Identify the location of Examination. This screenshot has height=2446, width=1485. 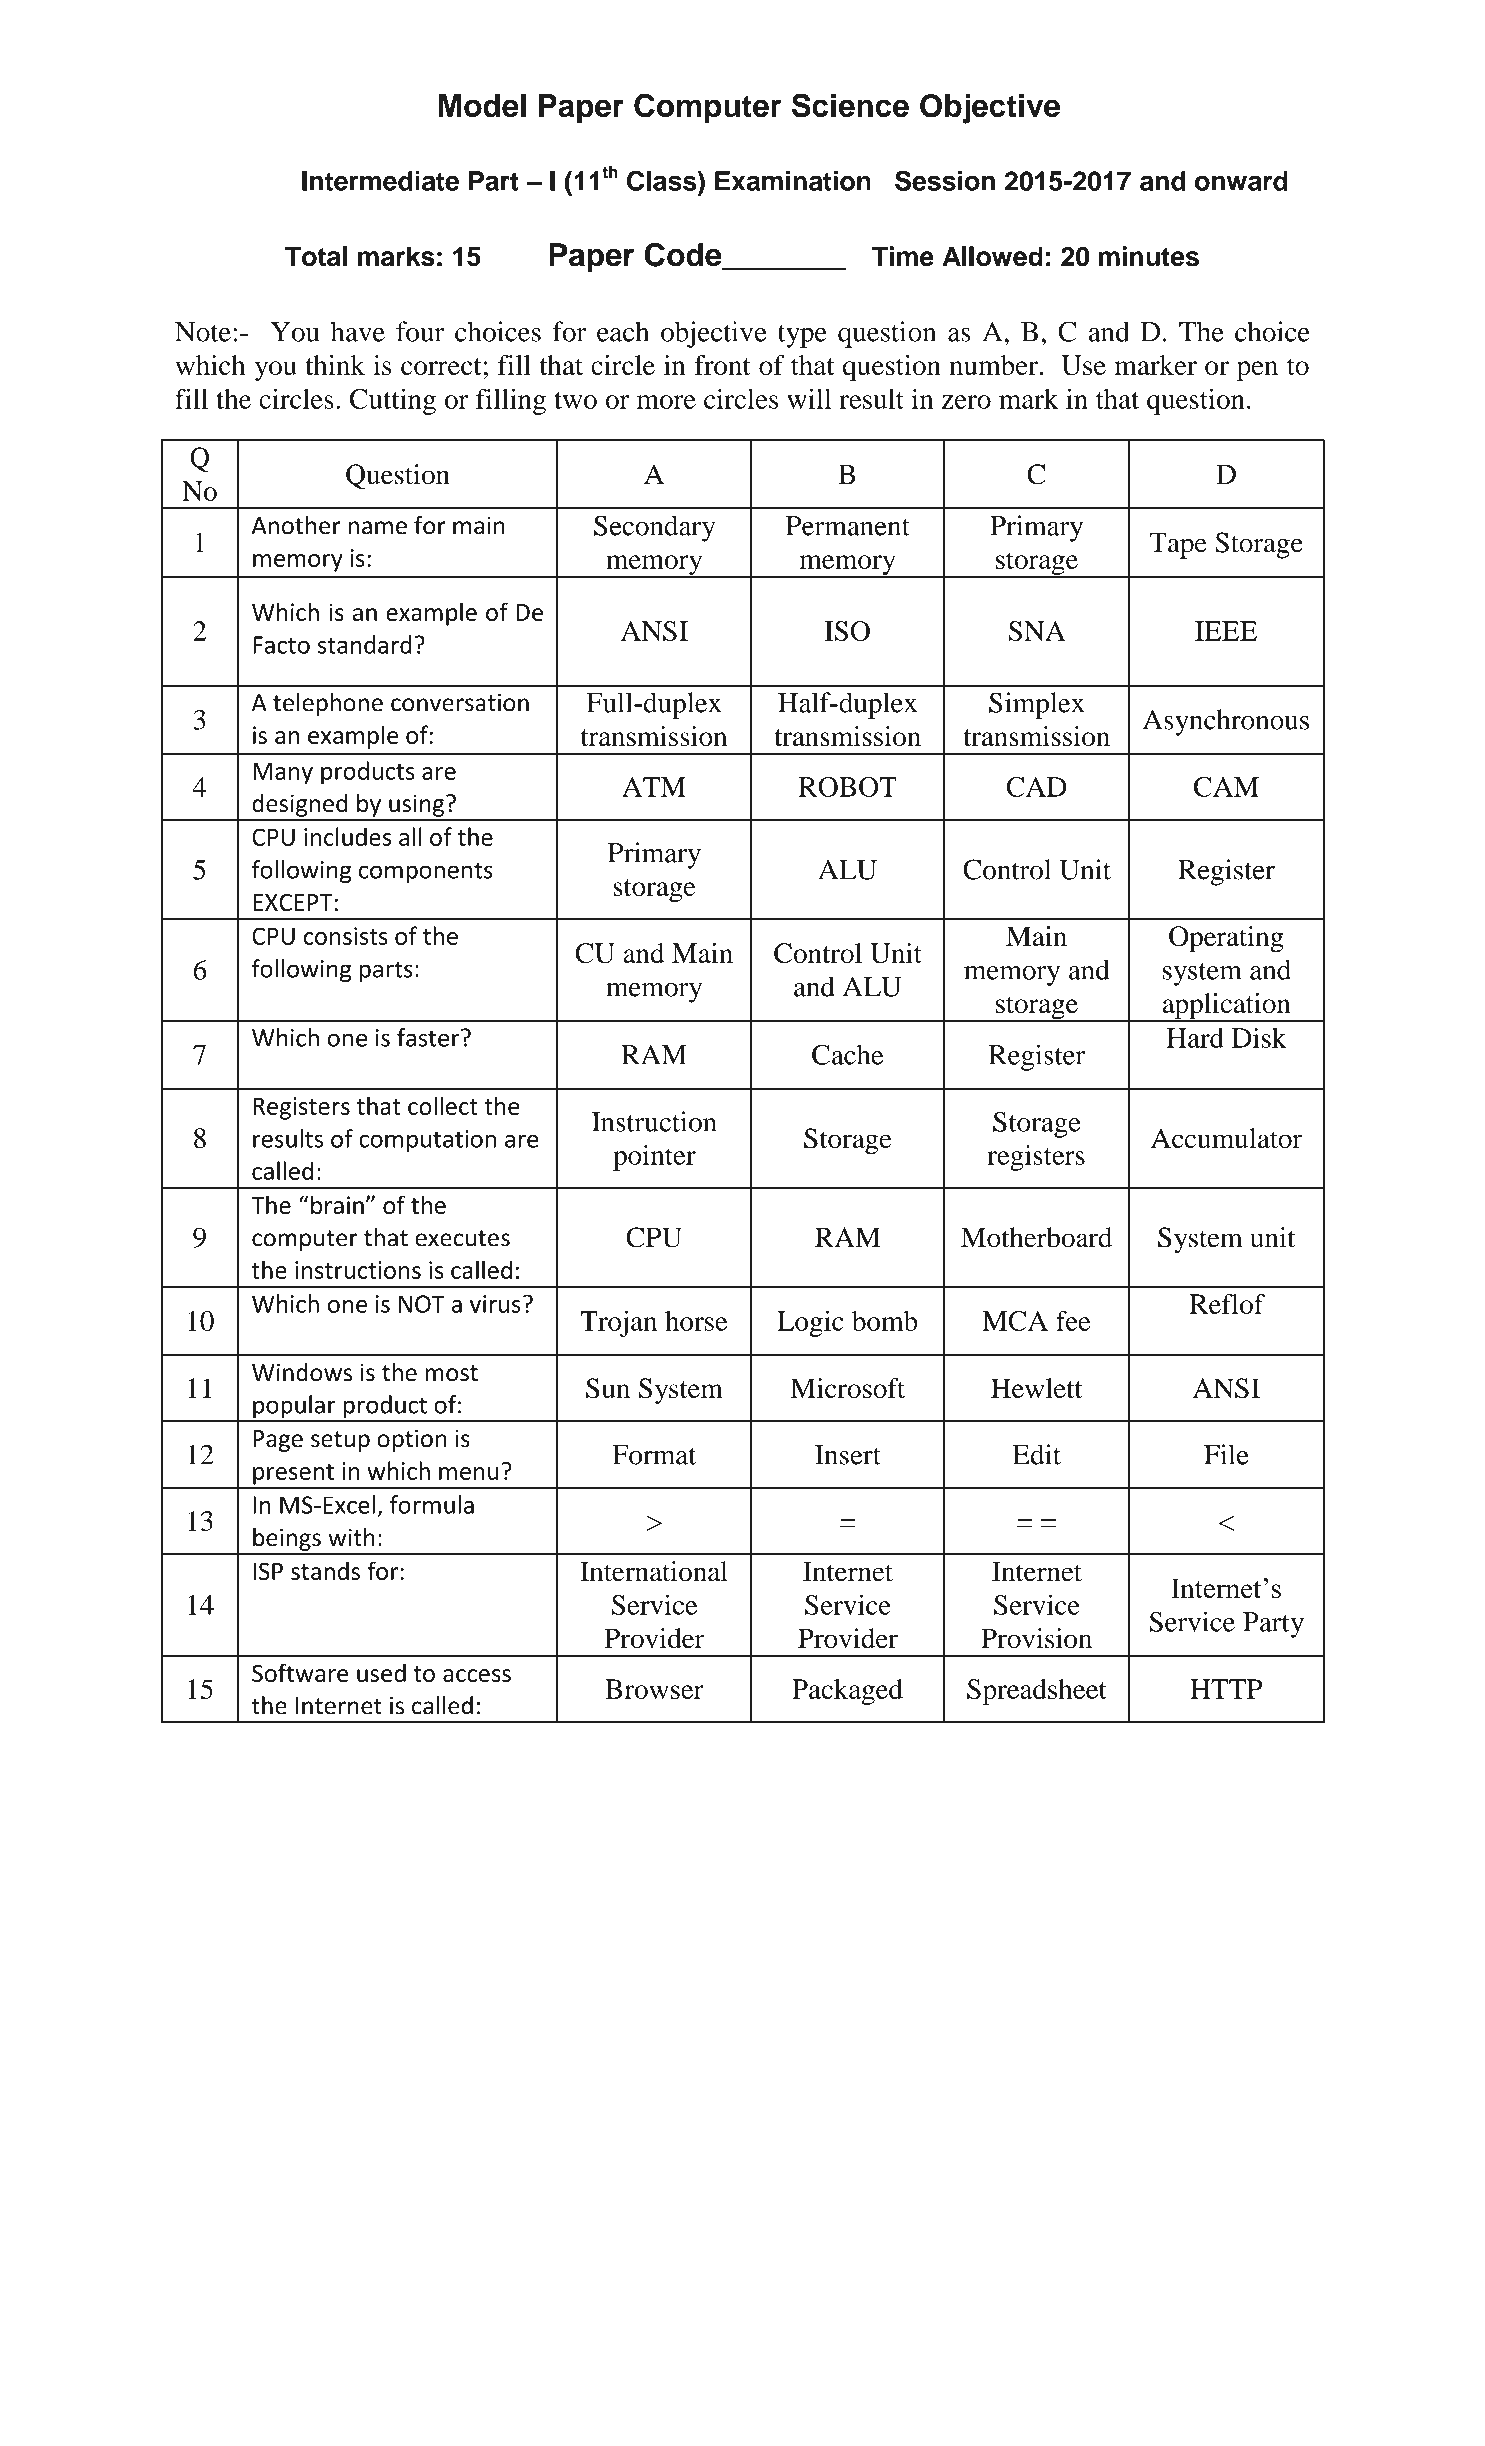
(793, 181).
